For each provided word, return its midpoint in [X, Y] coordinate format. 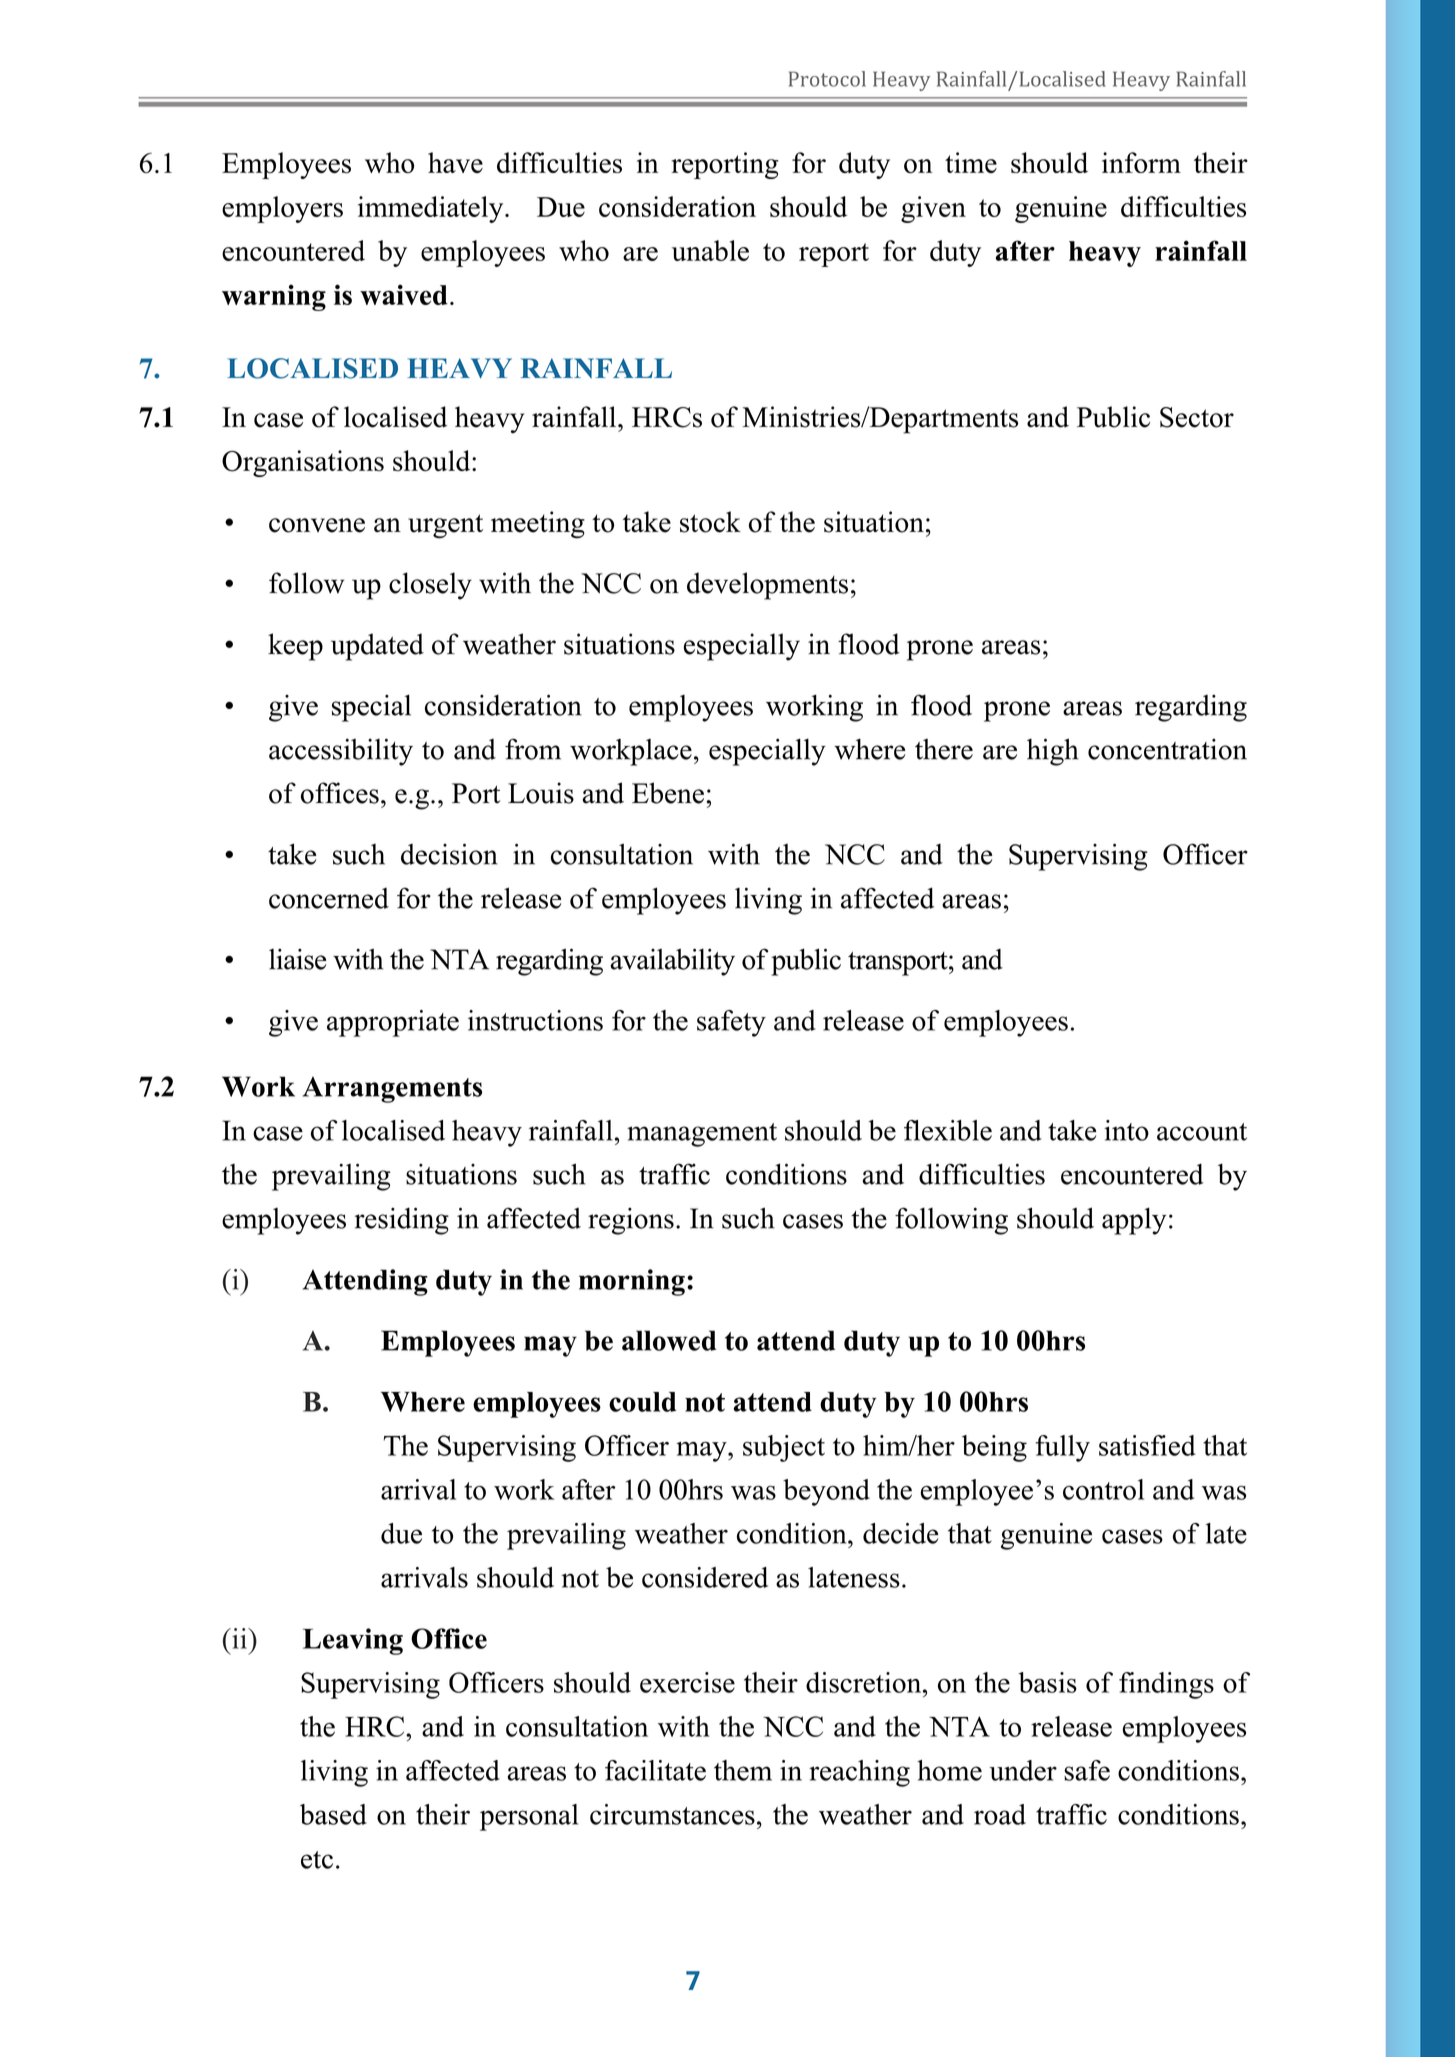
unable [710, 250]
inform [1141, 162]
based [333, 1814]
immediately [432, 209]
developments [767, 586]
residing [401, 1221]
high [1053, 752]
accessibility [341, 752]
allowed [669, 1340]
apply [1134, 1221]
